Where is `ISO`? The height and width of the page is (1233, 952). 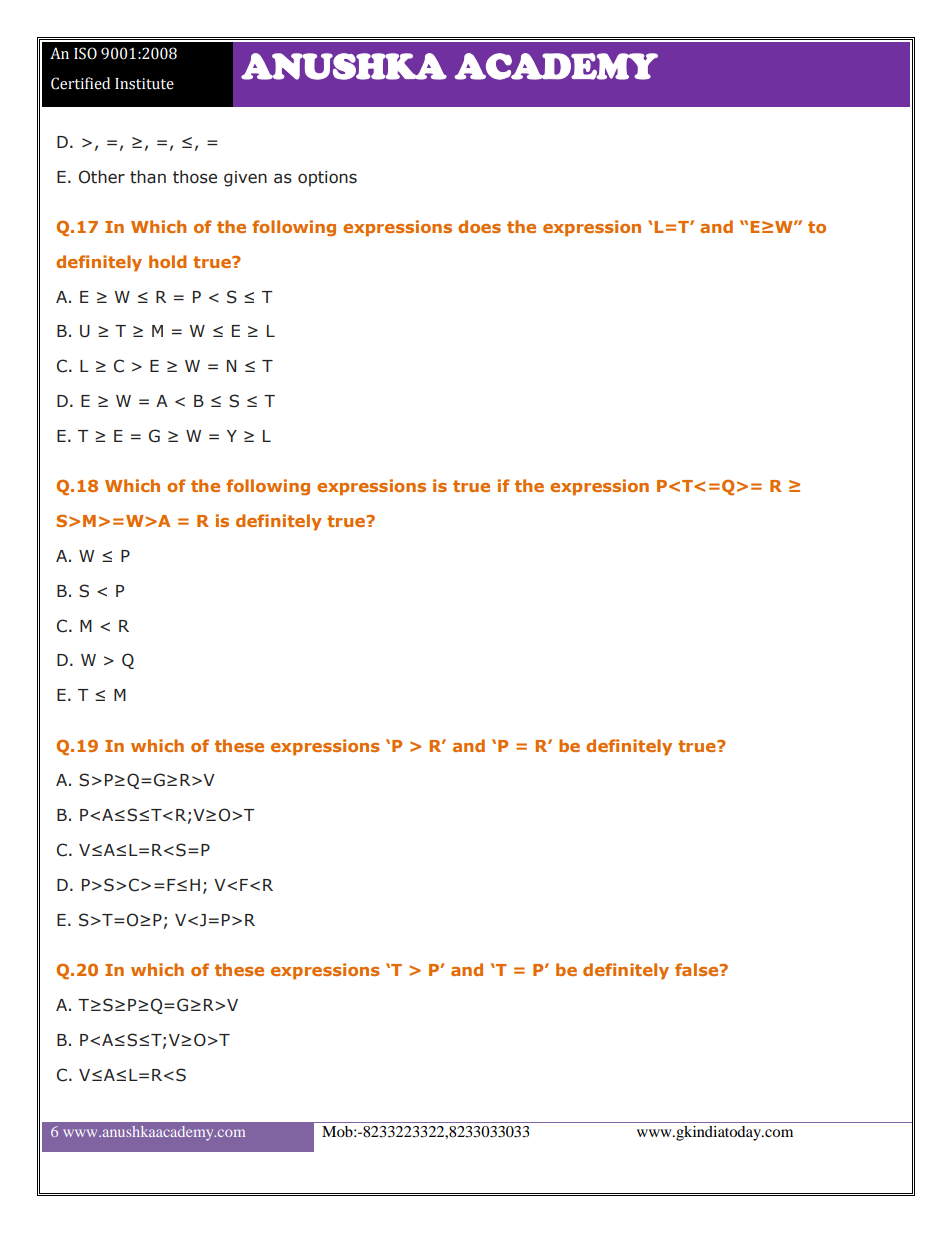
ISO is located at coordinates (85, 53).
